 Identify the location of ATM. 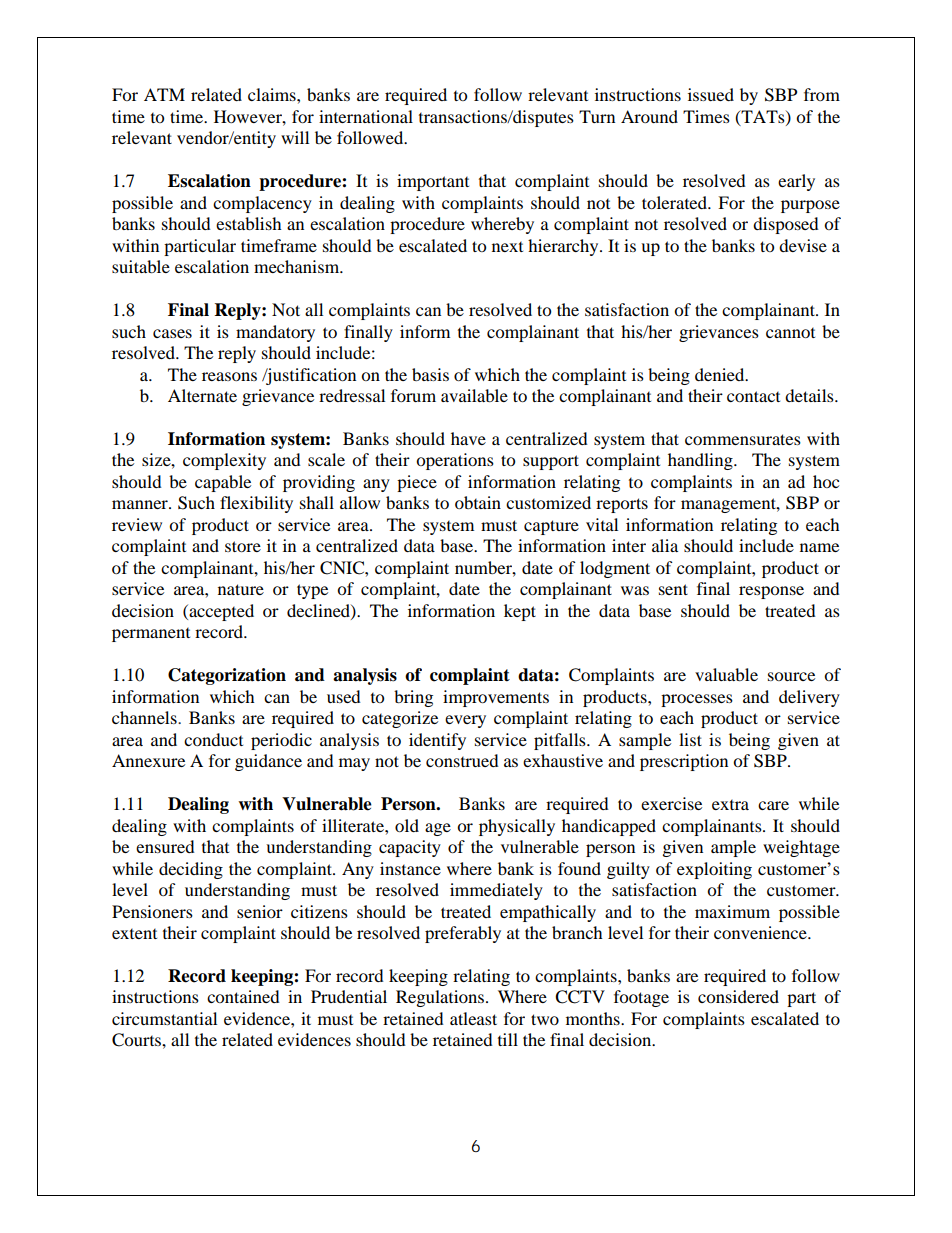
(164, 94).
